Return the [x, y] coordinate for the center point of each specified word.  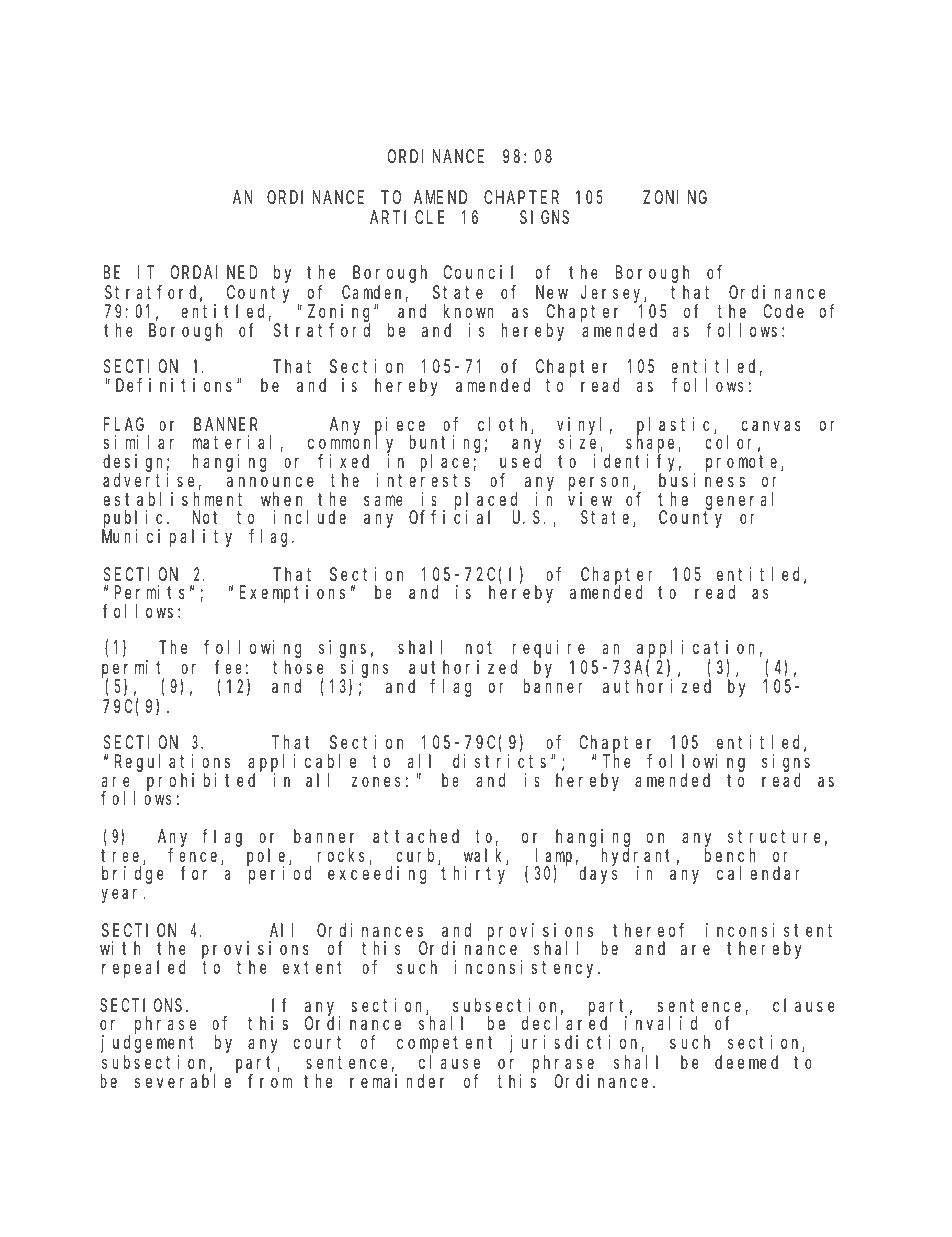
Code [783, 311]
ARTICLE [407, 218]
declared [564, 1023]
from [270, 1081]
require [548, 649]
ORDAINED [214, 272]
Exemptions [292, 594]
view [590, 499]
